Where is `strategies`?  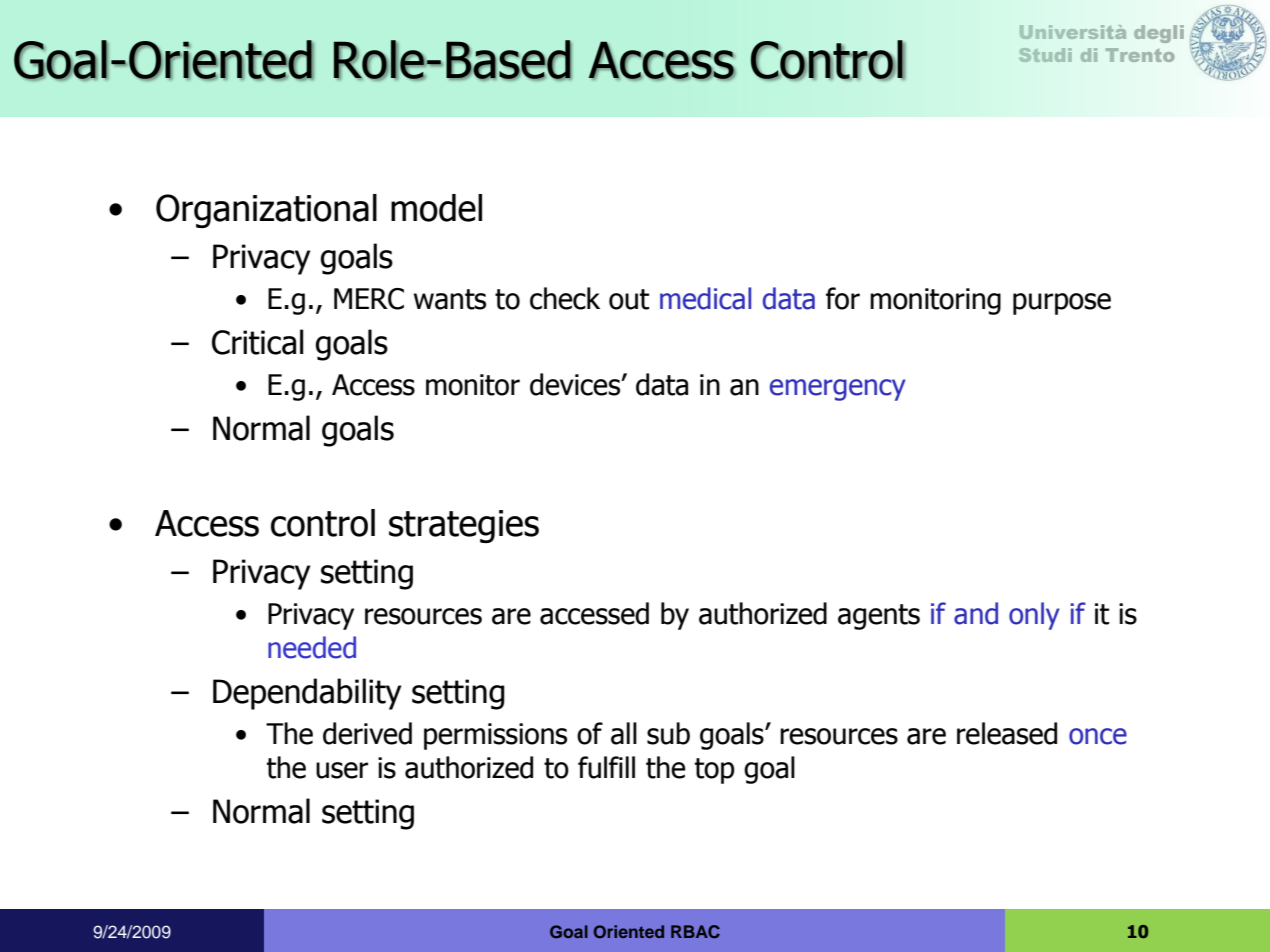 strategies is located at coordinates (464, 526).
